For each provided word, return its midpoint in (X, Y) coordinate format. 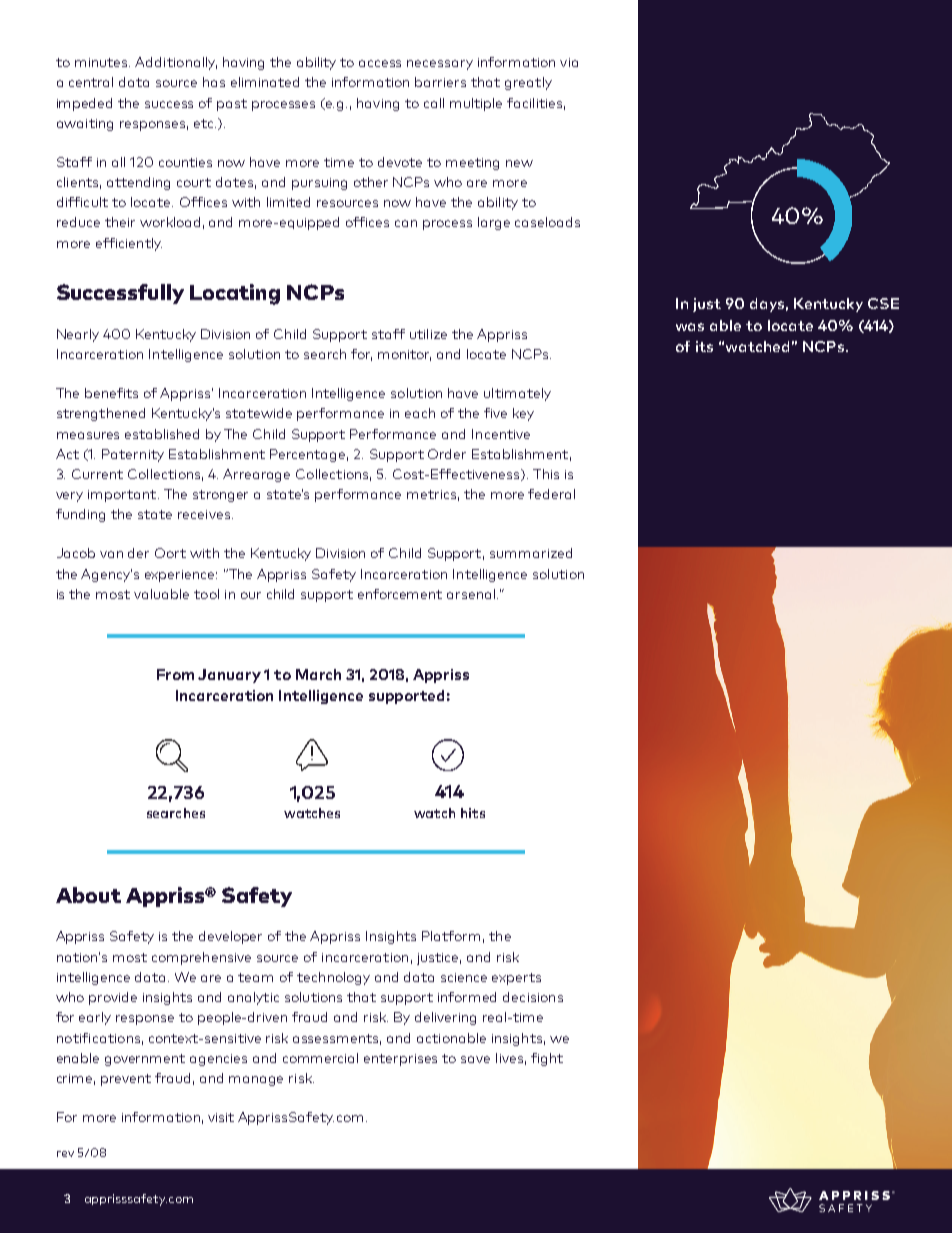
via (569, 62)
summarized (531, 553)
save (475, 1059)
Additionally (176, 63)
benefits (111, 393)
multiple (476, 104)
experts (516, 979)
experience (181, 576)
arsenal (472, 594)
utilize (428, 334)
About (88, 895)
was (690, 327)
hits (473, 813)
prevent (126, 1080)
